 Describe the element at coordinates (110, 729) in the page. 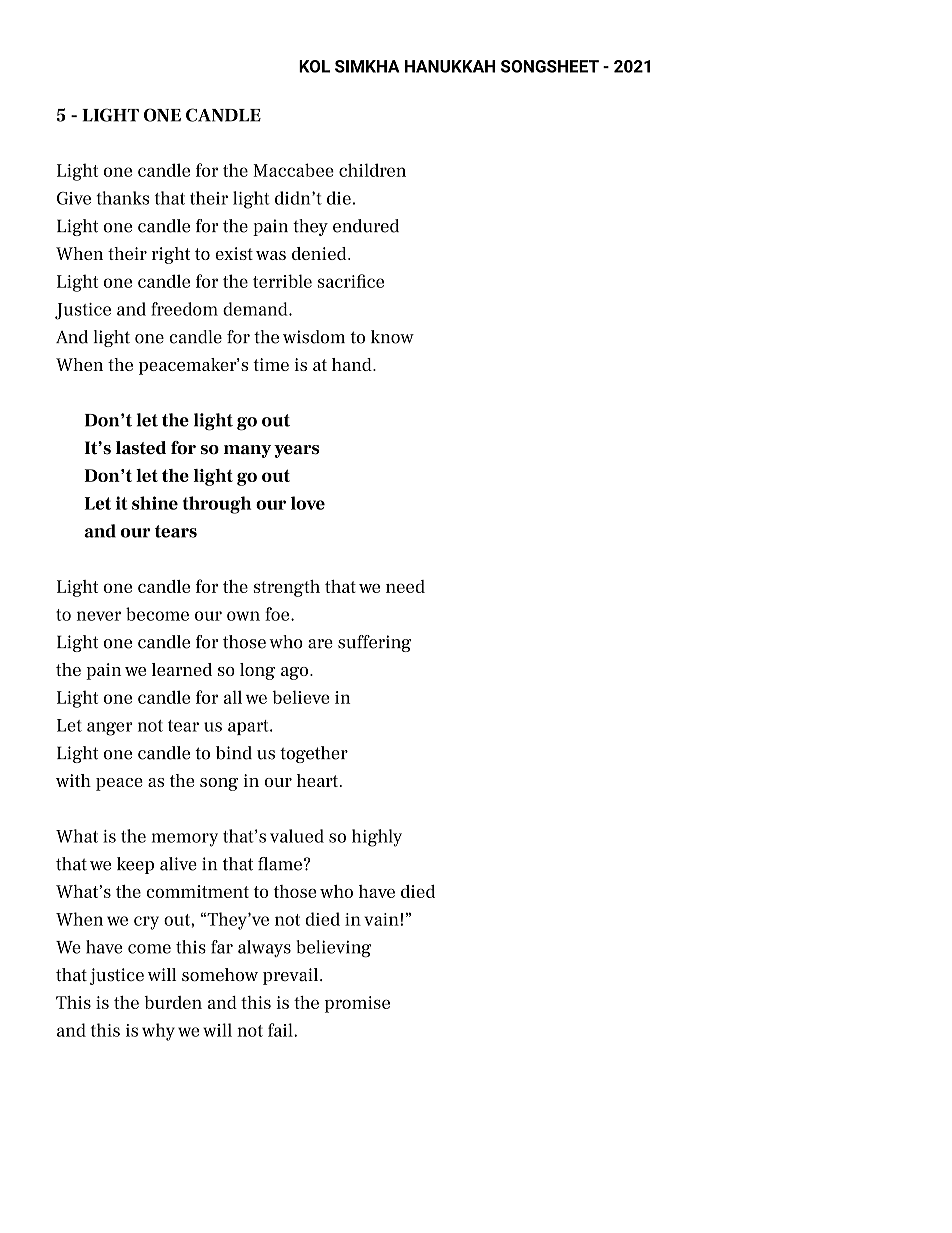

I see `anger` at that location.
